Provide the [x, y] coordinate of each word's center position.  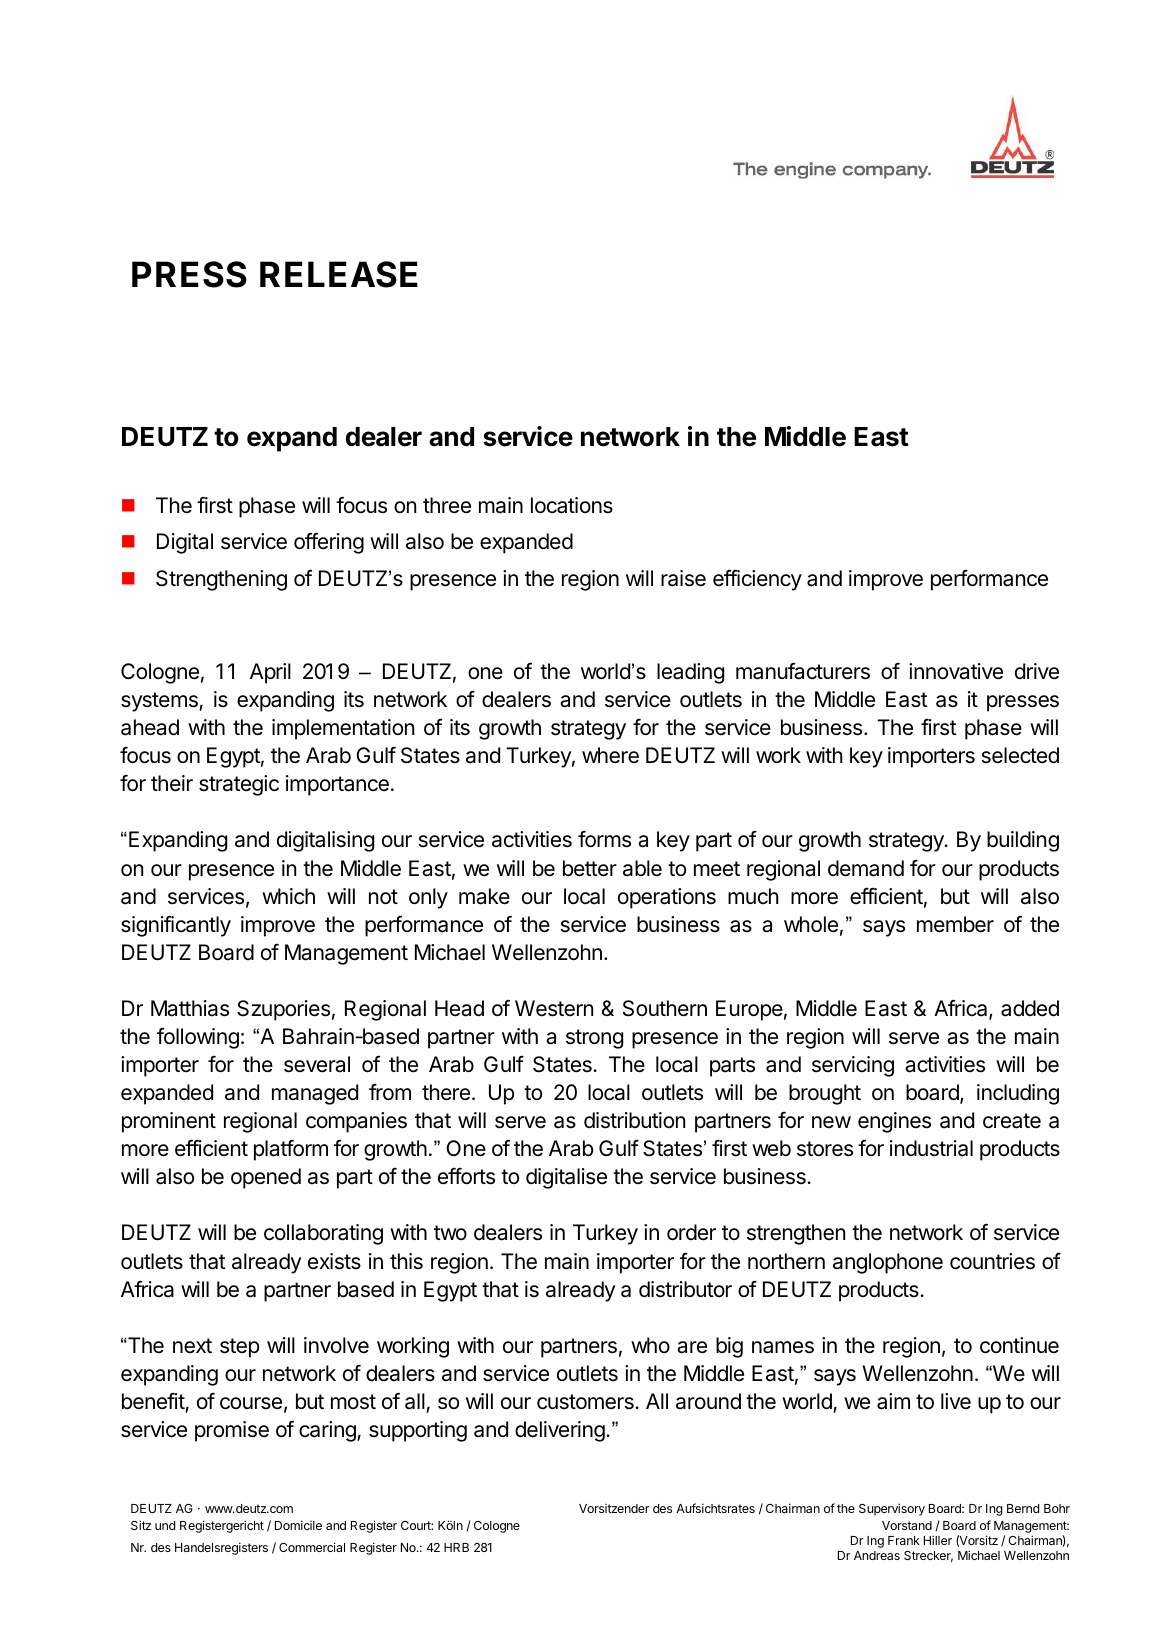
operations [667, 898]
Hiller [938, 1540]
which [288, 896]
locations [572, 505]
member [955, 924]
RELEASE [339, 274]
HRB [456, 1547]
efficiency [757, 580]
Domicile [298, 1525]
